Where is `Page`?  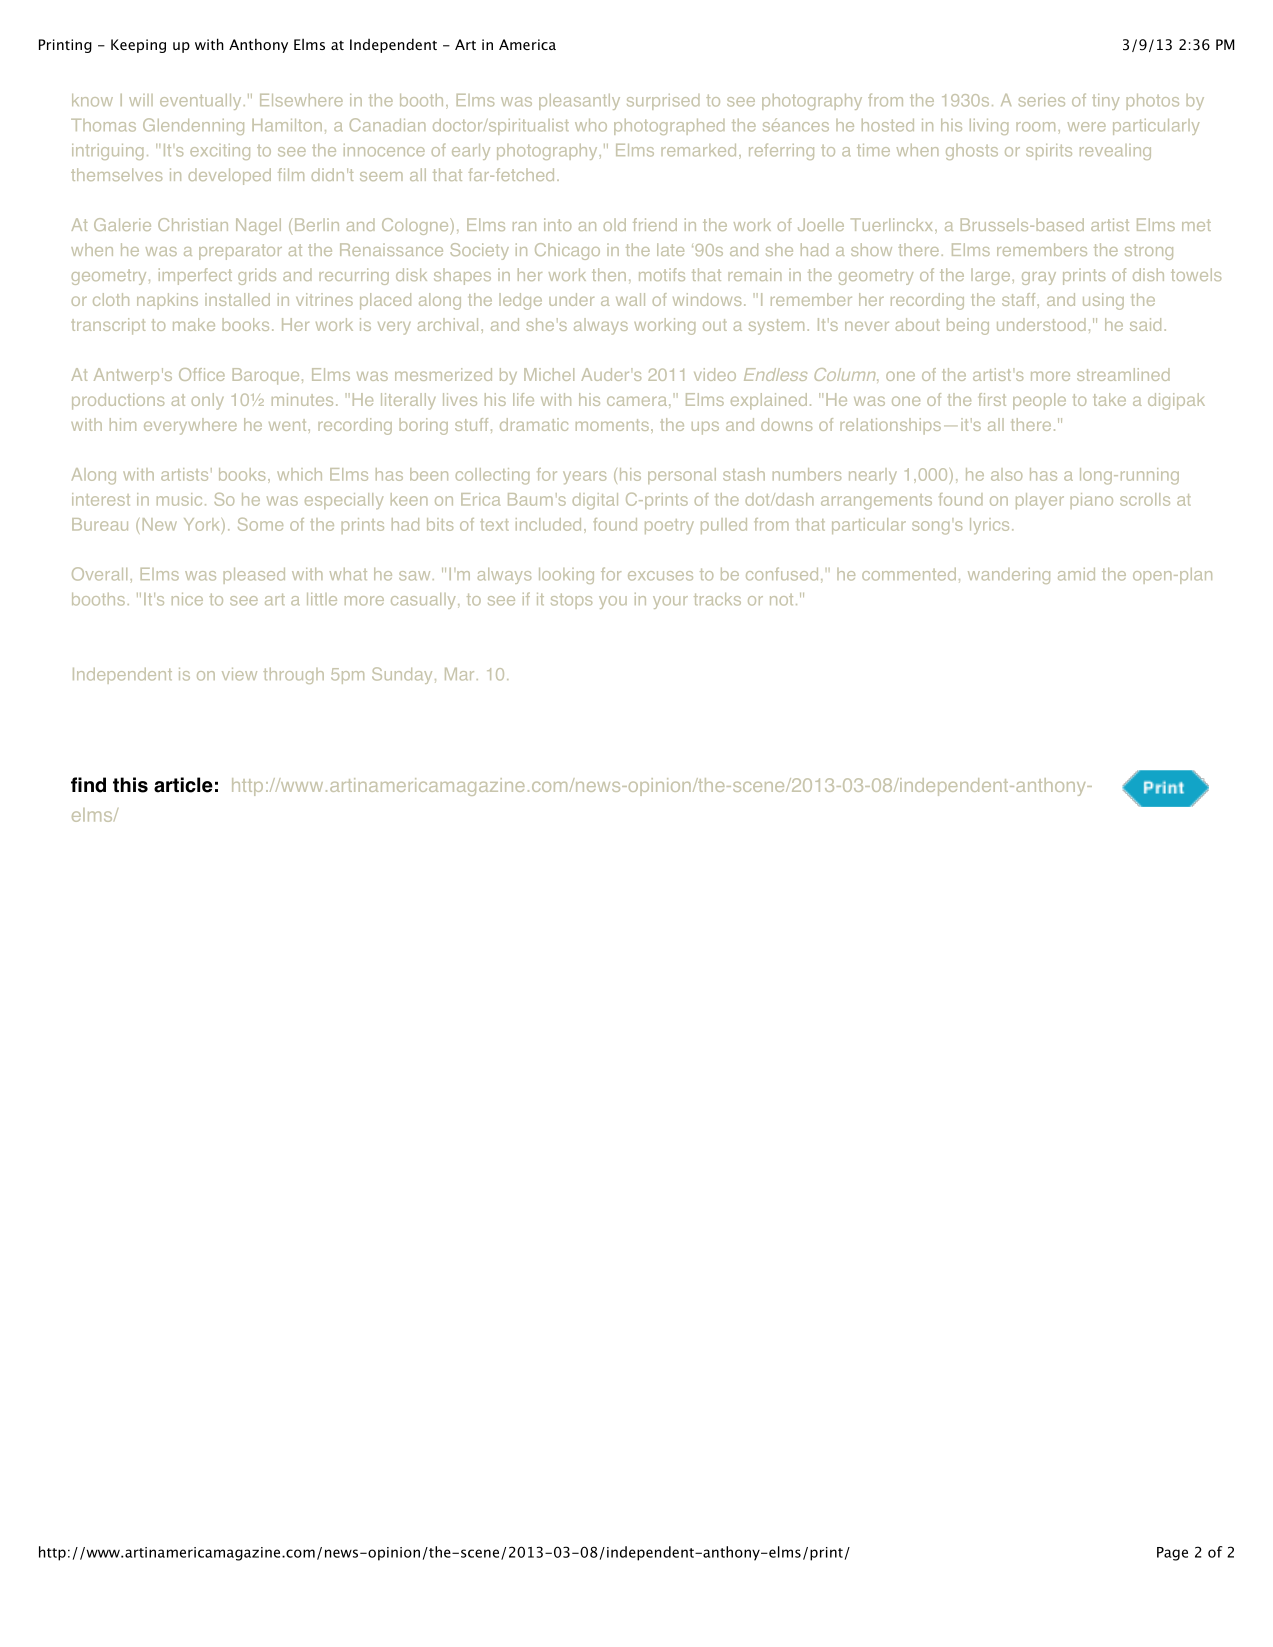 Page is located at coordinates (1172, 1554).
